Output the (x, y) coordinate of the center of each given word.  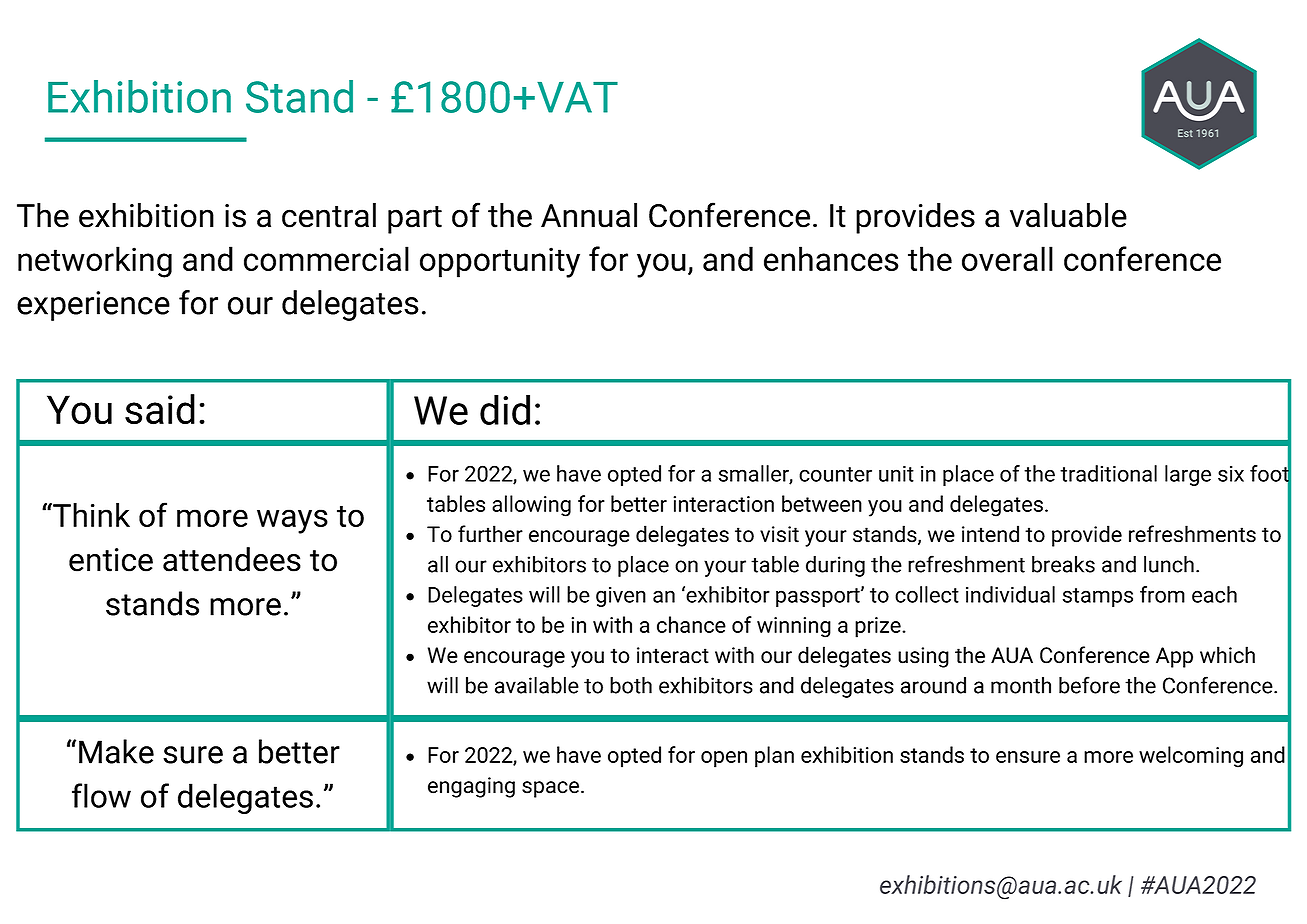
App (1174, 657)
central (329, 215)
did (505, 410)
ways (292, 521)
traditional (1108, 473)
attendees (232, 559)
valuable (1068, 215)
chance (691, 624)
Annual (589, 215)
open (724, 759)
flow (101, 795)
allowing (531, 506)
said (160, 409)
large (1188, 475)
